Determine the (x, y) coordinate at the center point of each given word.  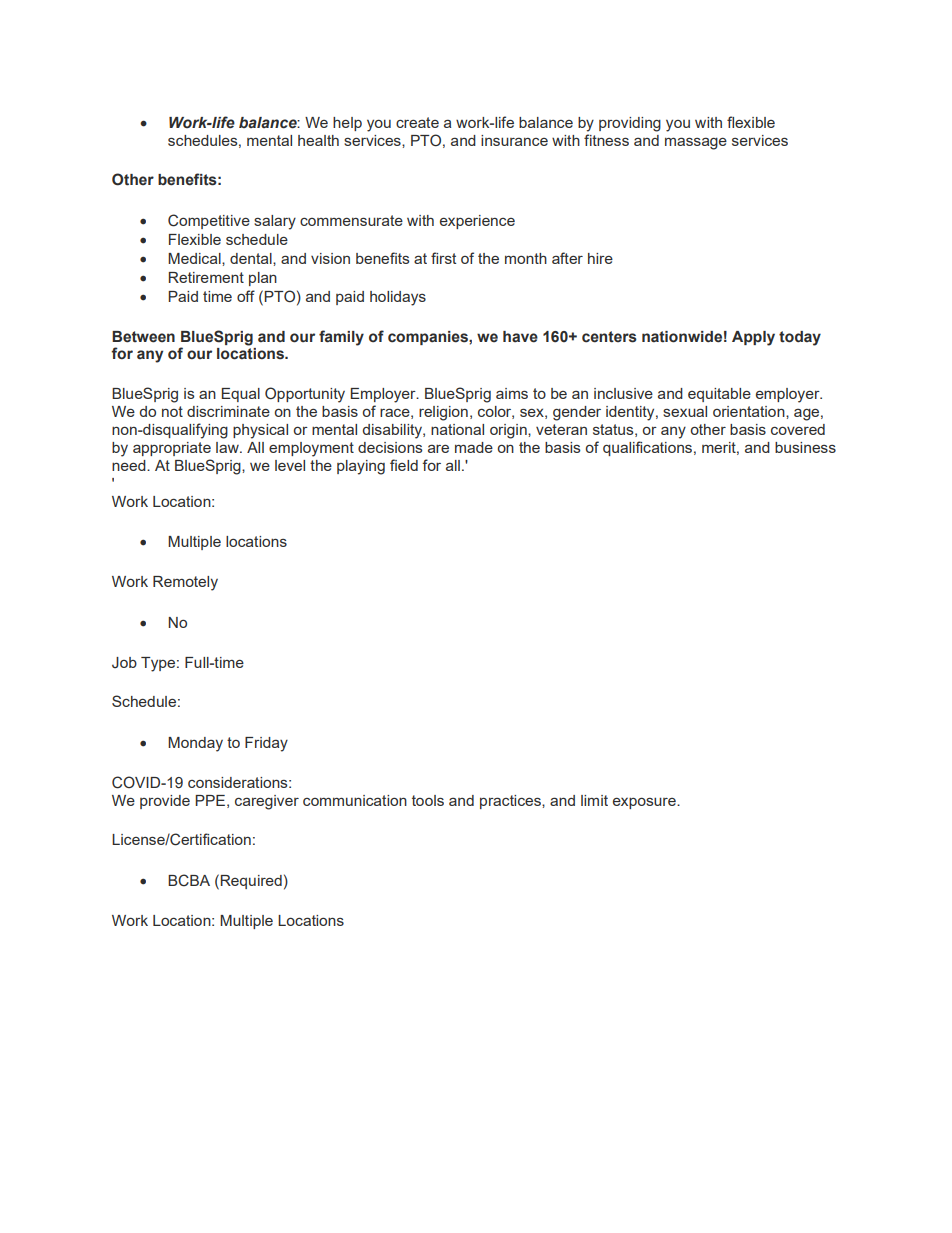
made (474, 447)
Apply (753, 338)
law (228, 447)
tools (428, 800)
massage (696, 143)
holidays (398, 298)
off (246, 296)
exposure (645, 803)
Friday (266, 744)
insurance (514, 140)
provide (165, 802)
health (318, 140)
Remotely (185, 583)
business (805, 447)
